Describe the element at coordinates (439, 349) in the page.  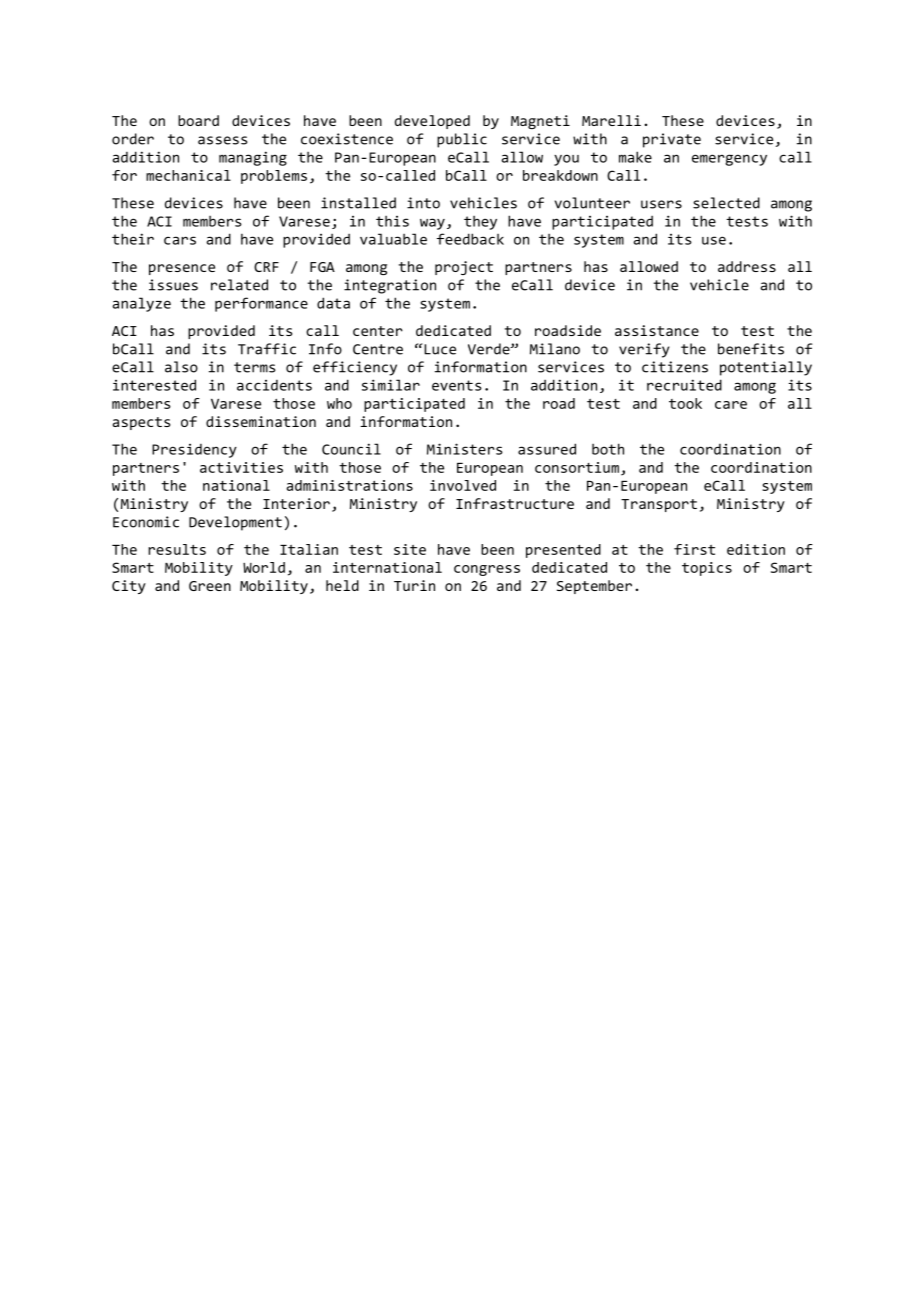
I see `Luce` at that location.
